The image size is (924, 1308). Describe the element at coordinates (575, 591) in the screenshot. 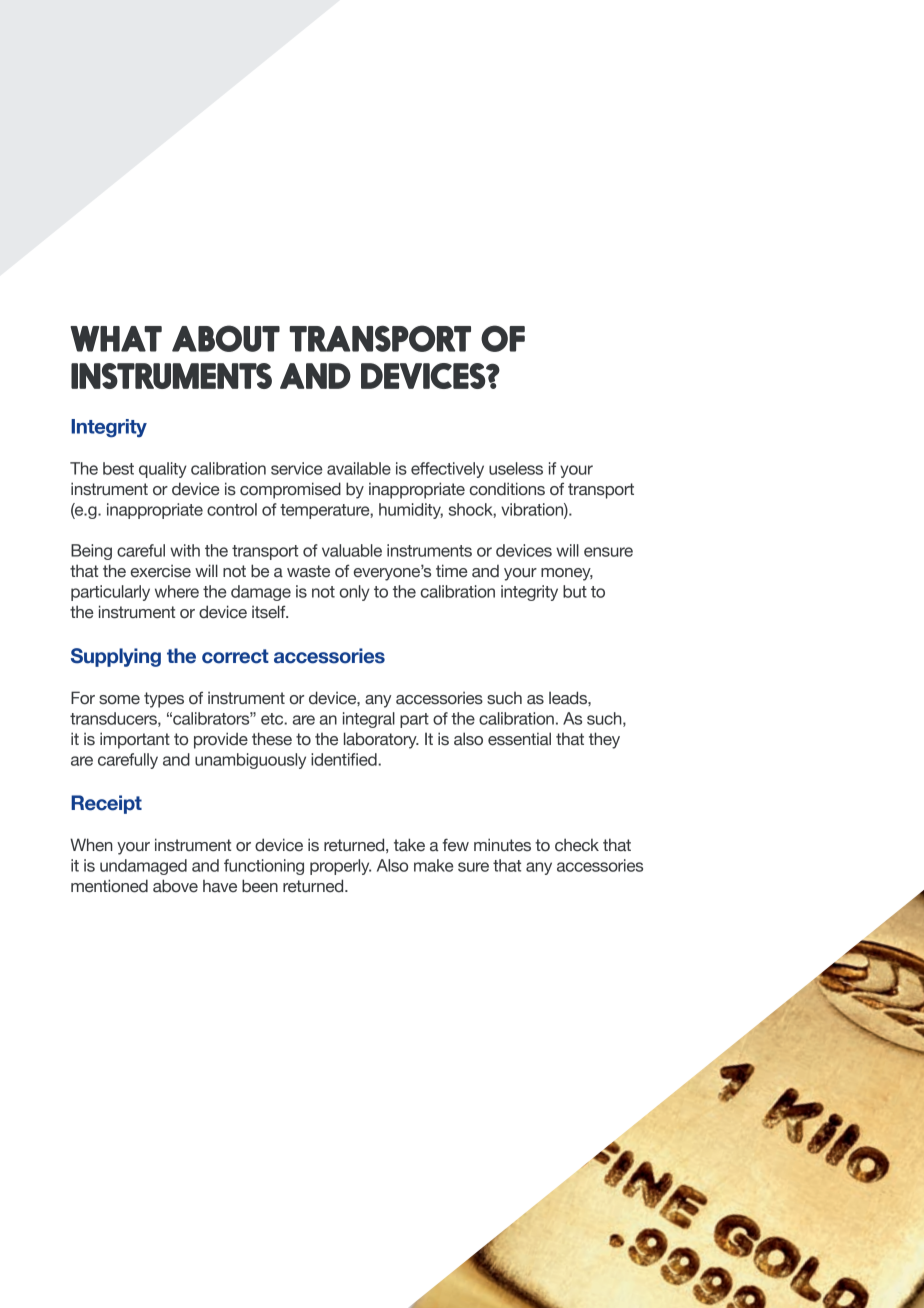

I see `but` at that location.
